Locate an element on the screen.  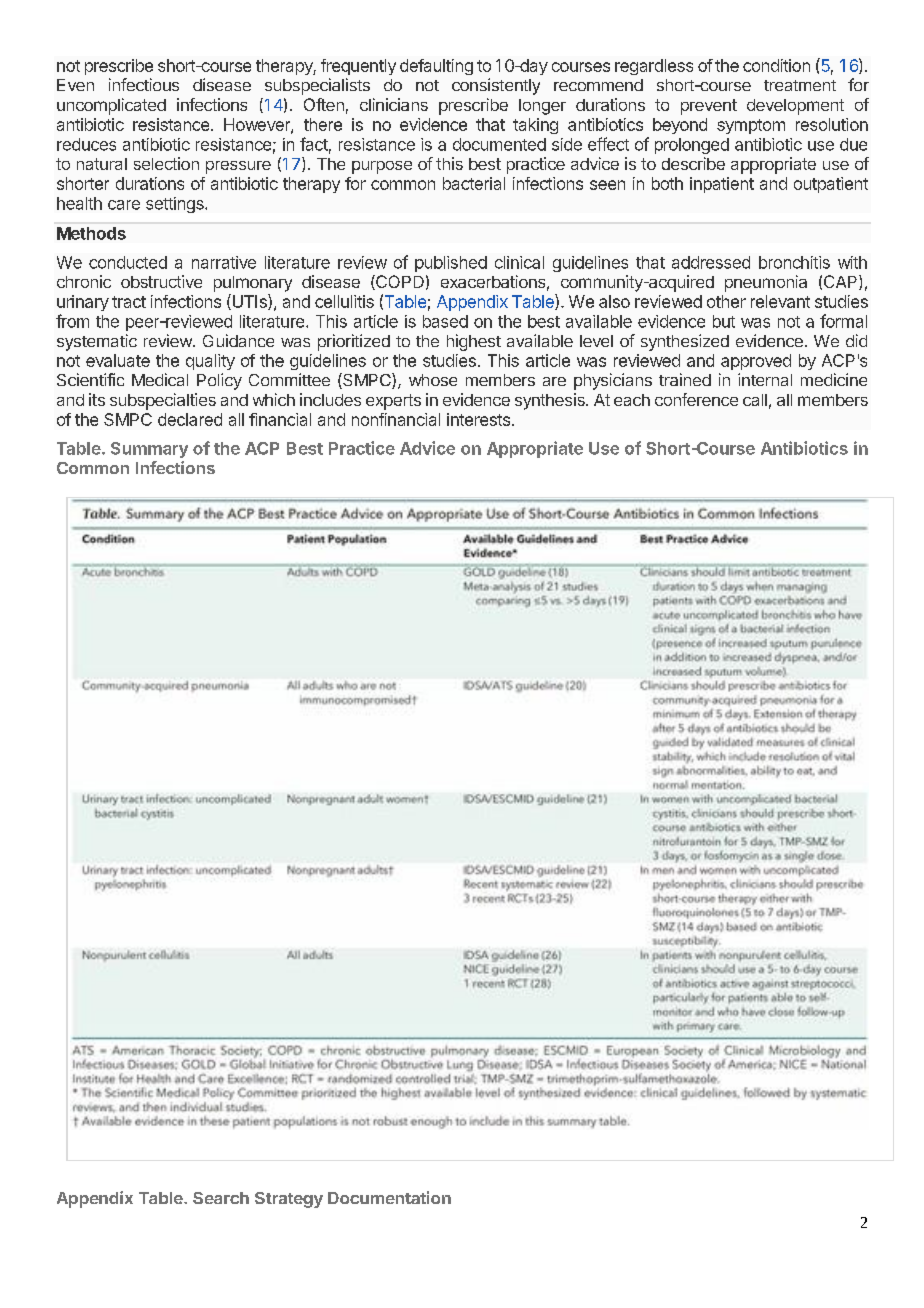
consistently is located at coordinates (496, 86).
